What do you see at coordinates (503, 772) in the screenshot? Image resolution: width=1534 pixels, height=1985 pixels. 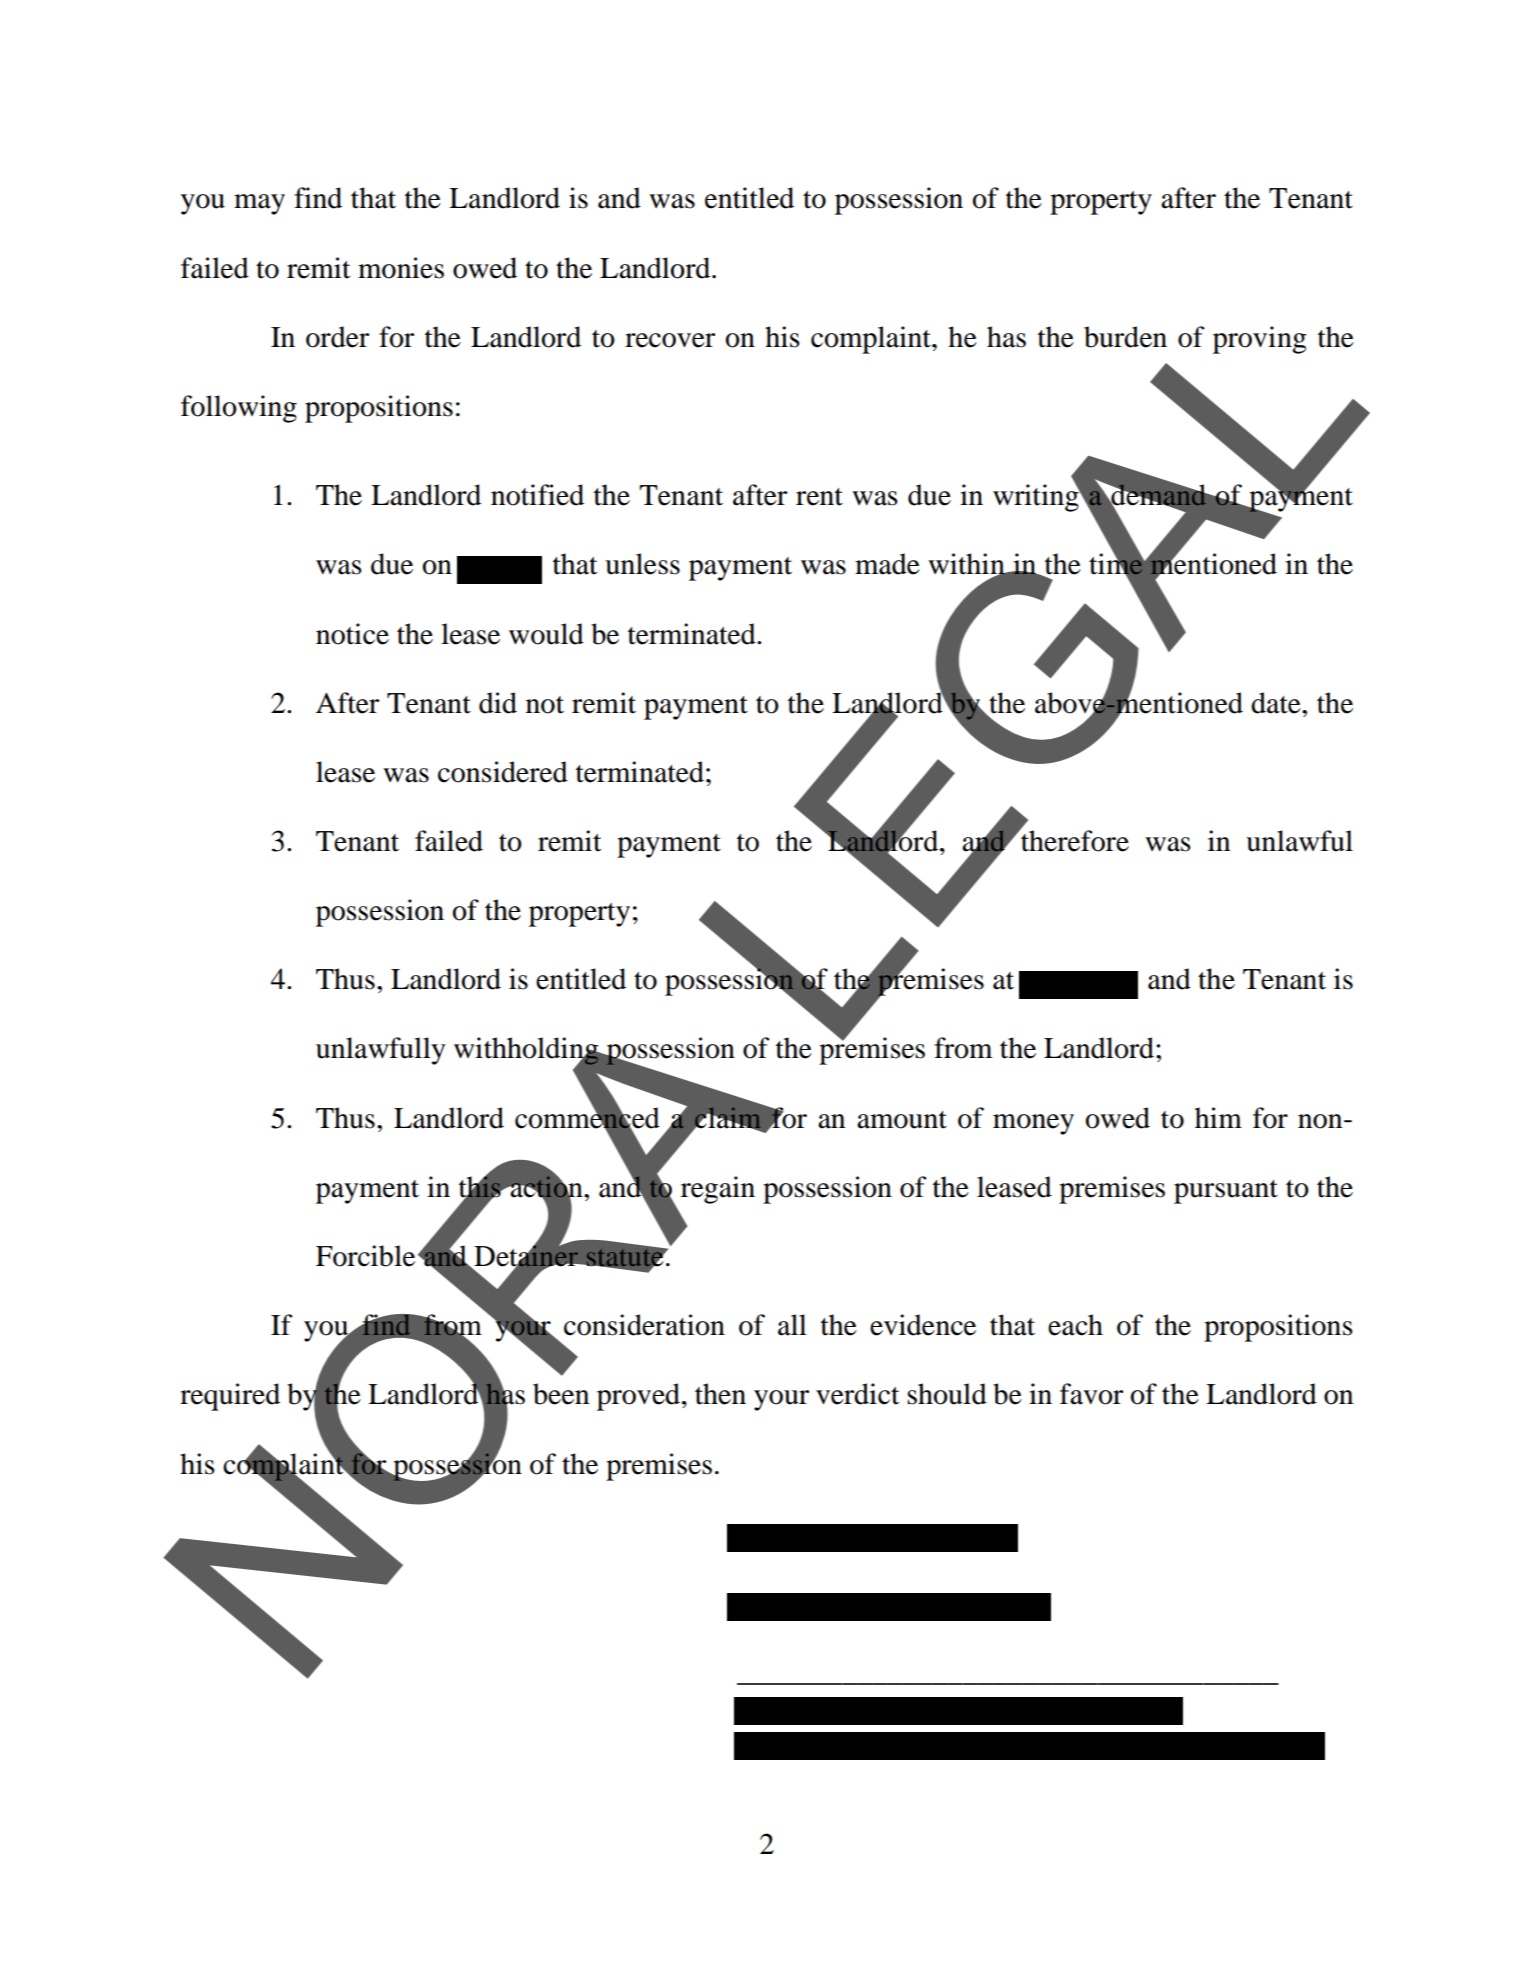 I see `considered` at bounding box center [503, 772].
